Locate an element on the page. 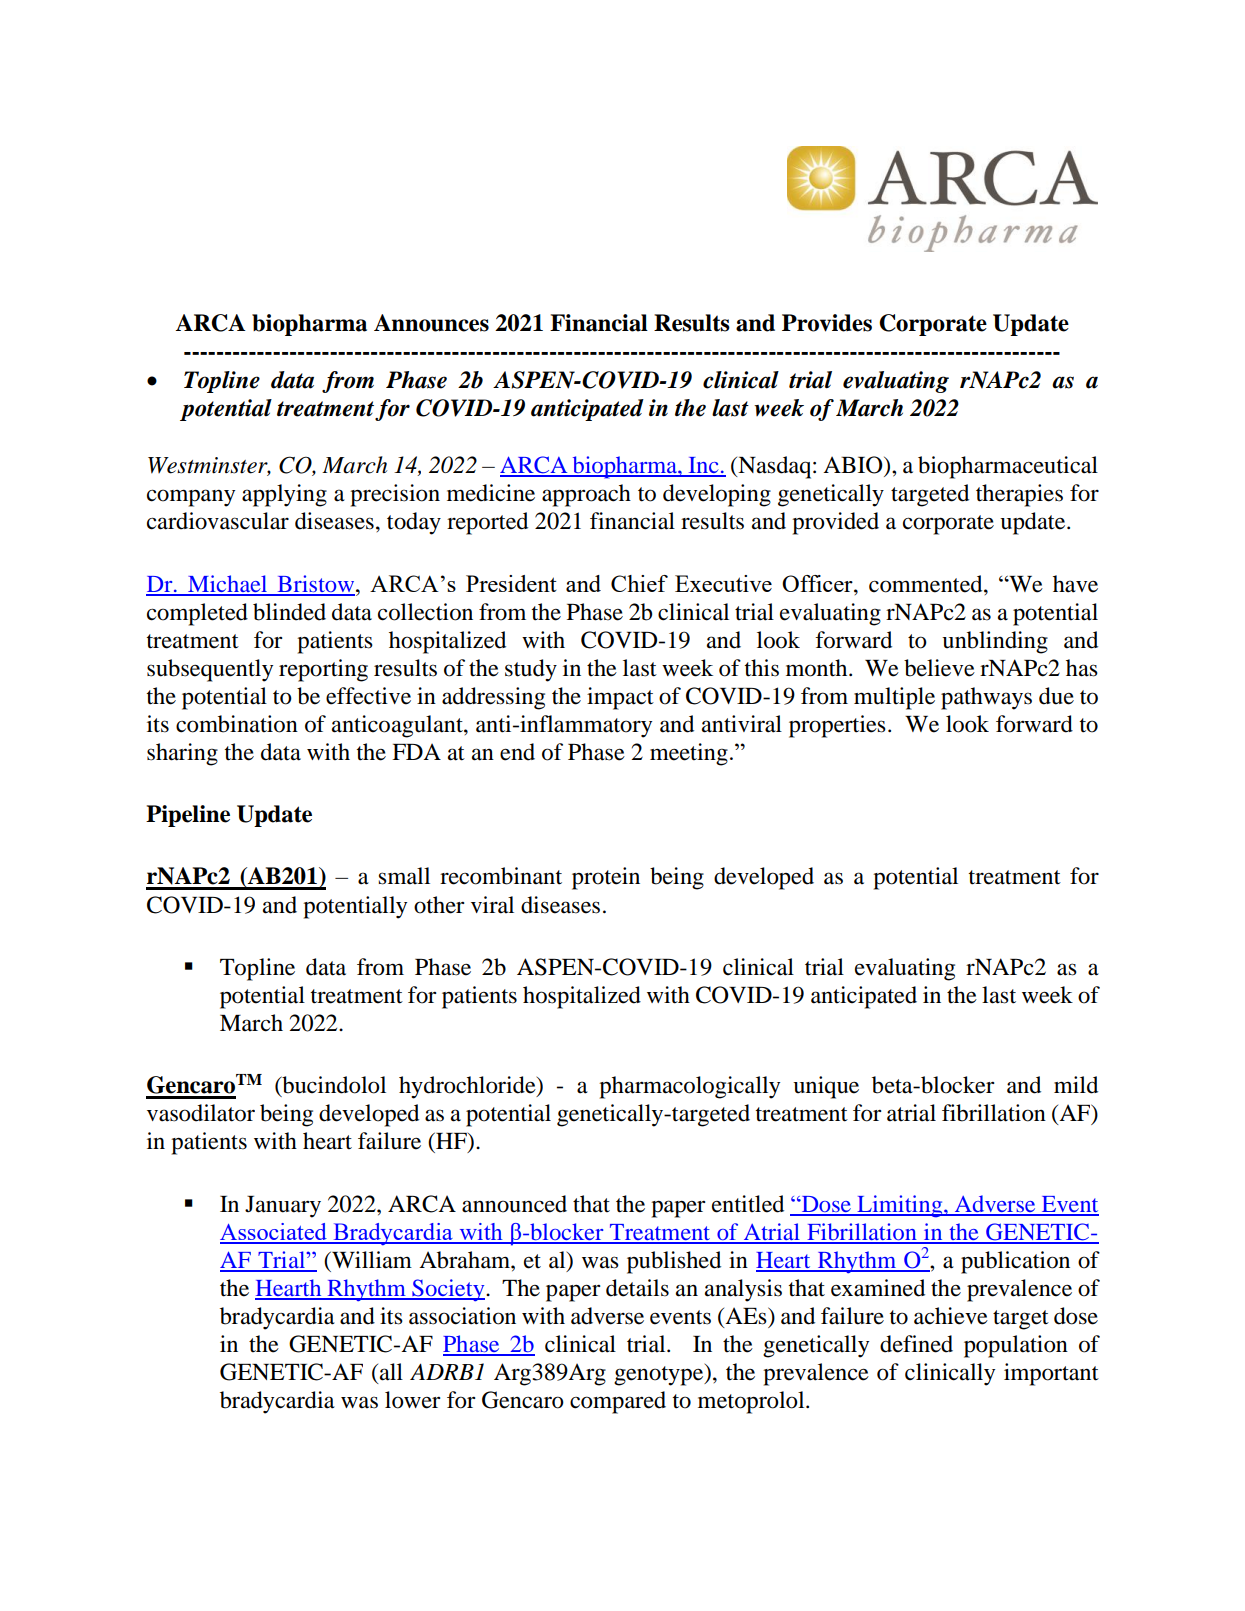 The height and width of the image is (1611, 1245). properties is located at coordinates (837, 726).
